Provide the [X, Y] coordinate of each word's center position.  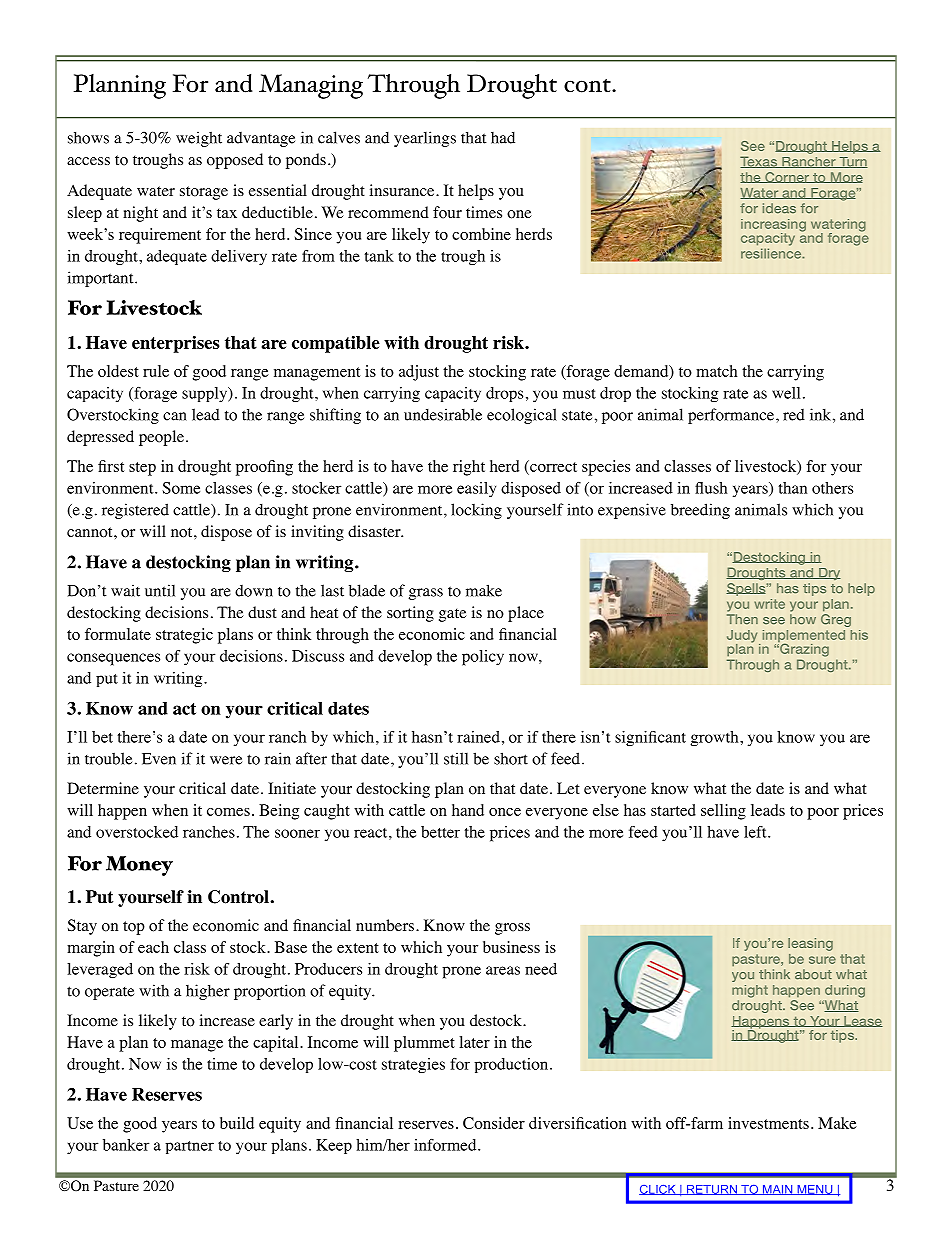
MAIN [778, 1190]
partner [189, 1147]
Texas [759, 162]
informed [446, 1145]
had [503, 137]
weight [199, 139]
